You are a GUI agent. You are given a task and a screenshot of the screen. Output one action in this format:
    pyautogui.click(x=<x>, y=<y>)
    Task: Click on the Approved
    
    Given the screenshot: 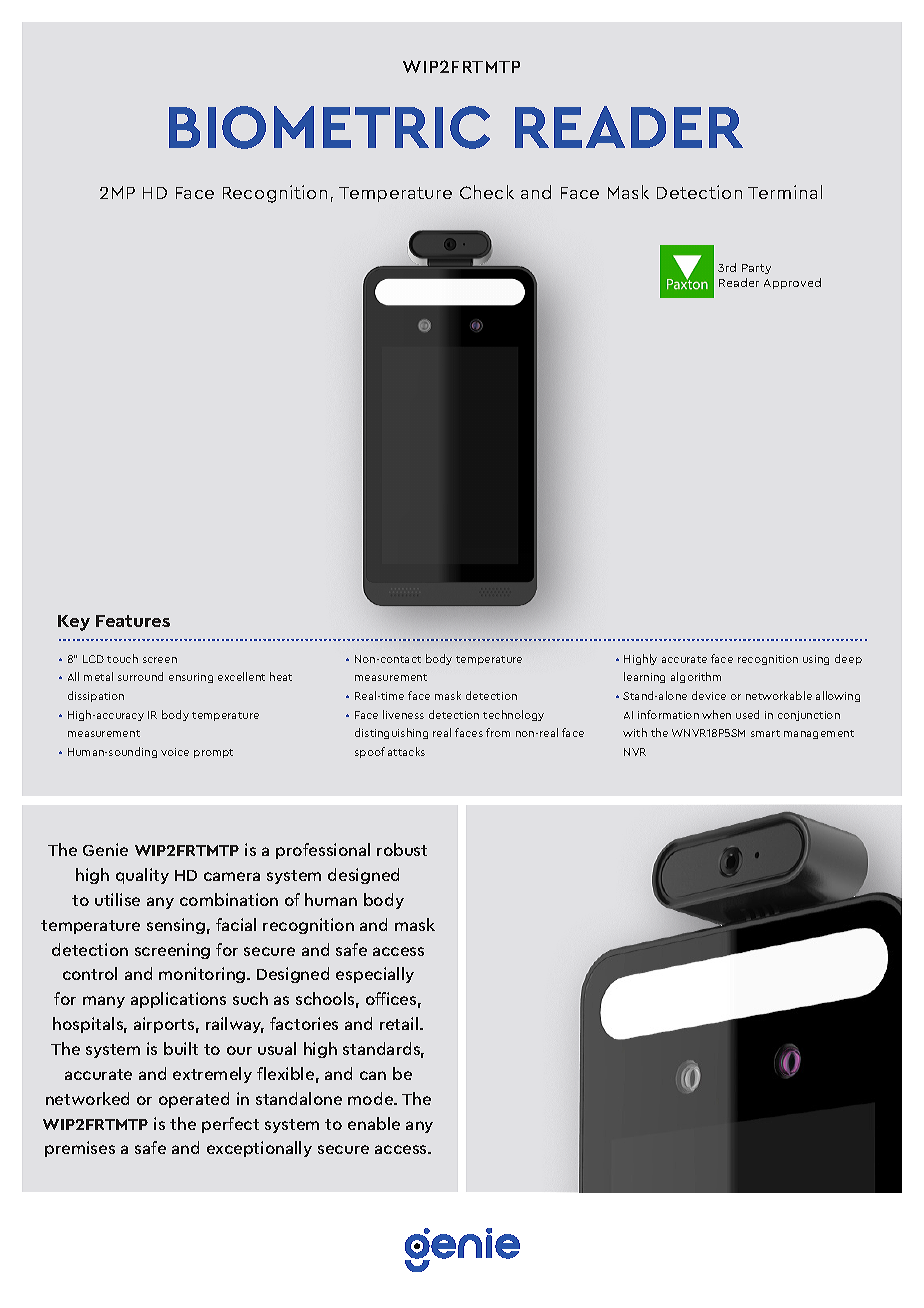 What is the action you would take?
    pyautogui.click(x=792, y=283)
